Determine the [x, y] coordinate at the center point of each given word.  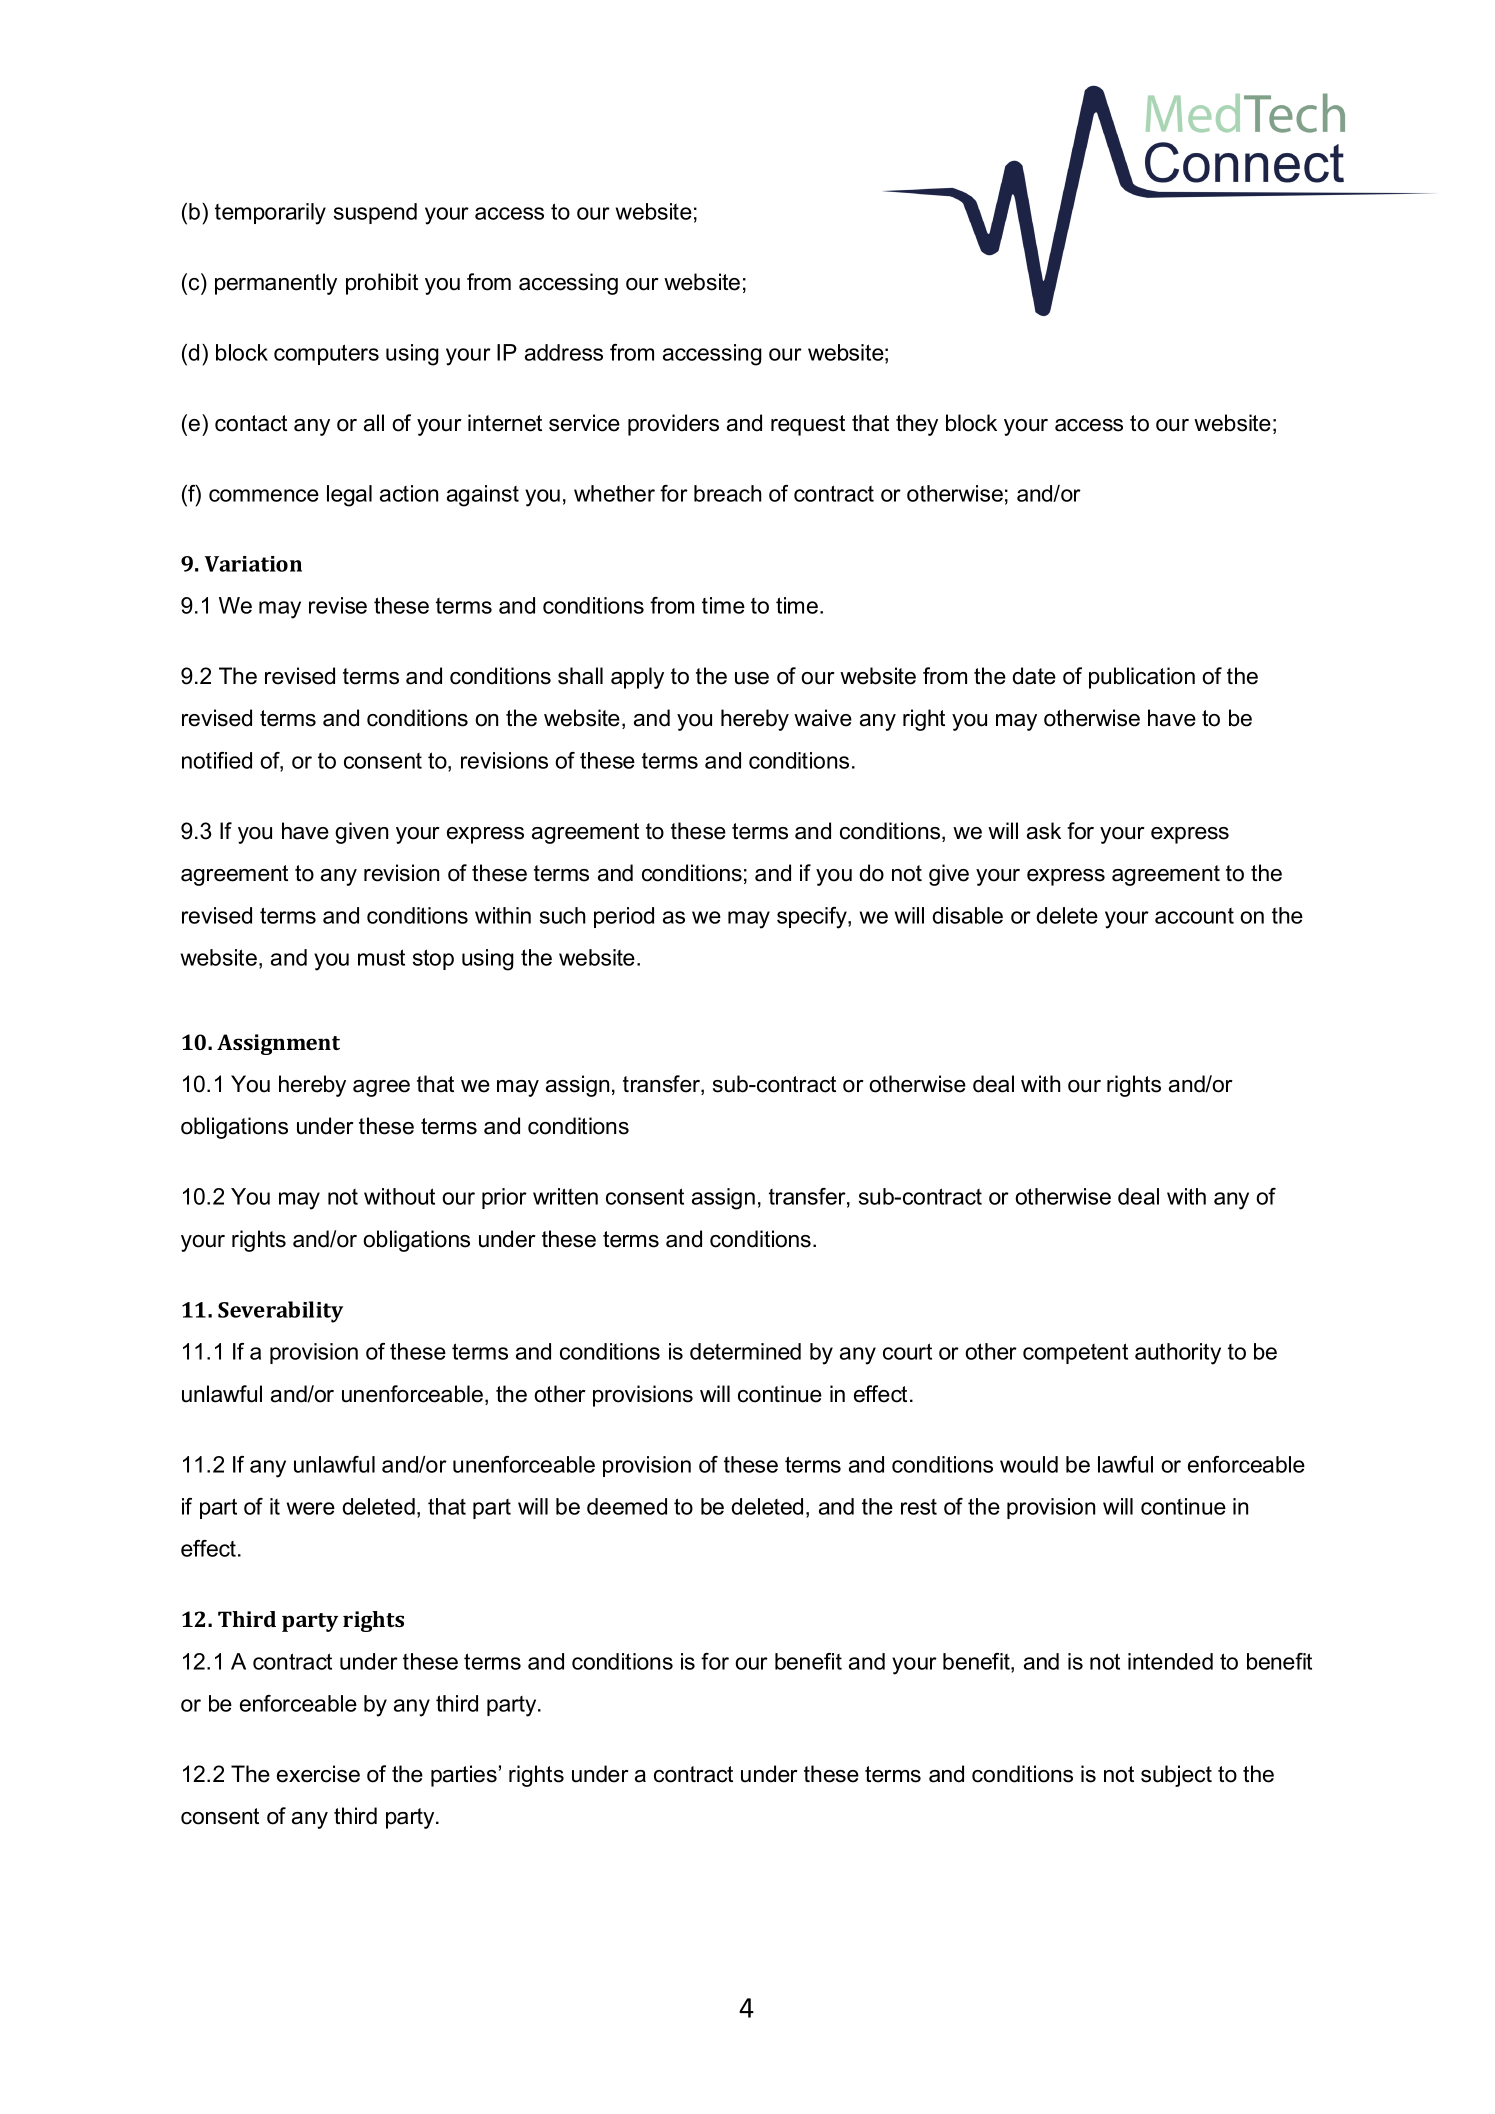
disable [967, 915]
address [564, 352]
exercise [318, 1774]
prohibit [382, 284]
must [381, 957]
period [624, 917]
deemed [627, 1506]
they [917, 425]
